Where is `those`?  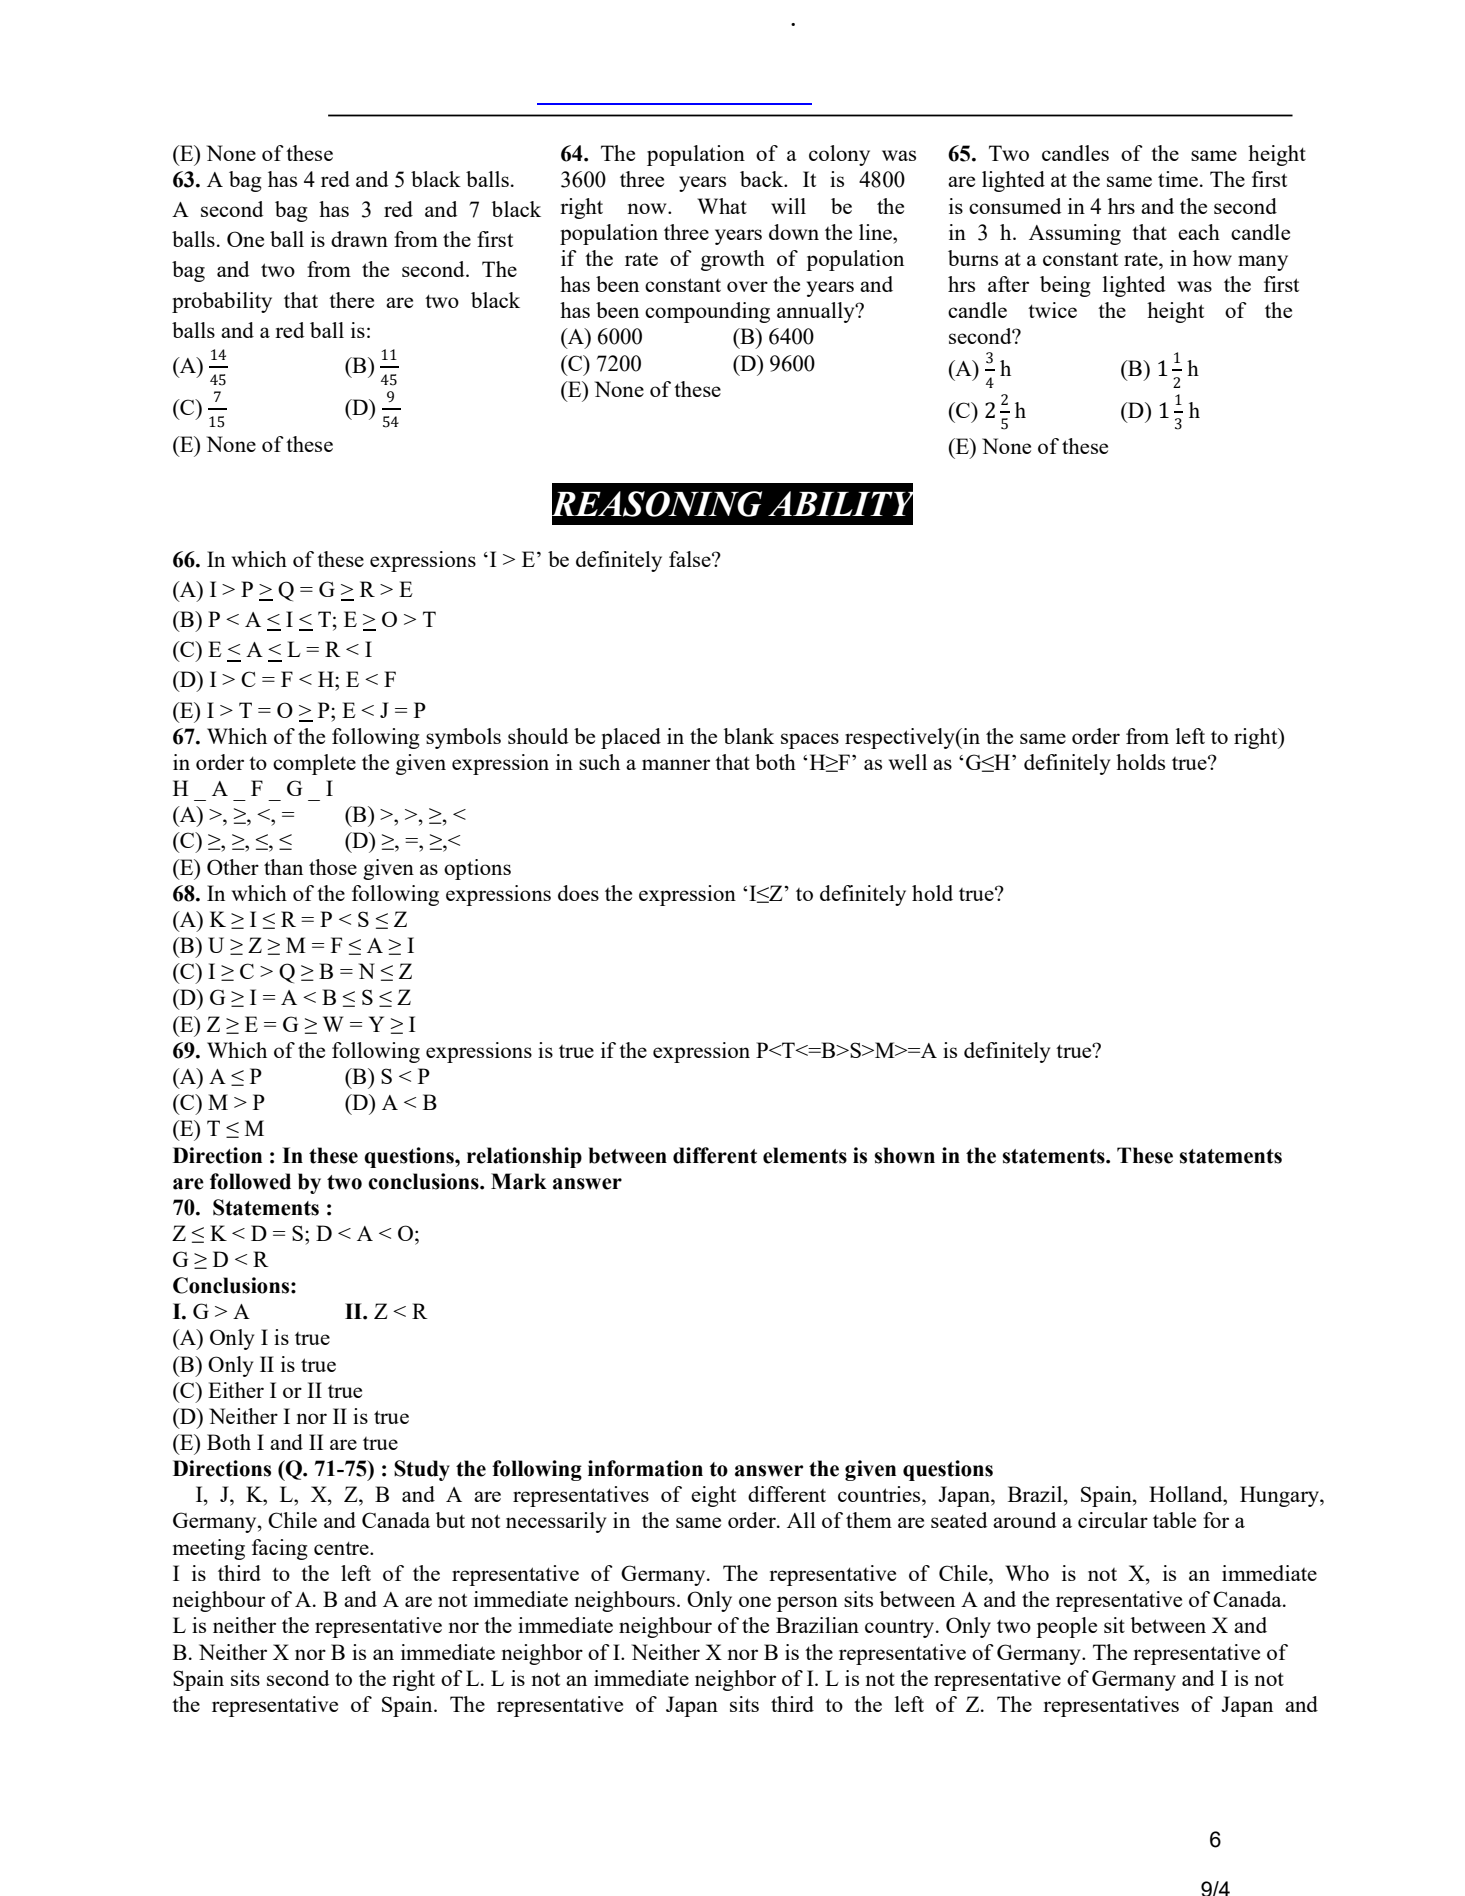 those is located at coordinates (333, 867).
